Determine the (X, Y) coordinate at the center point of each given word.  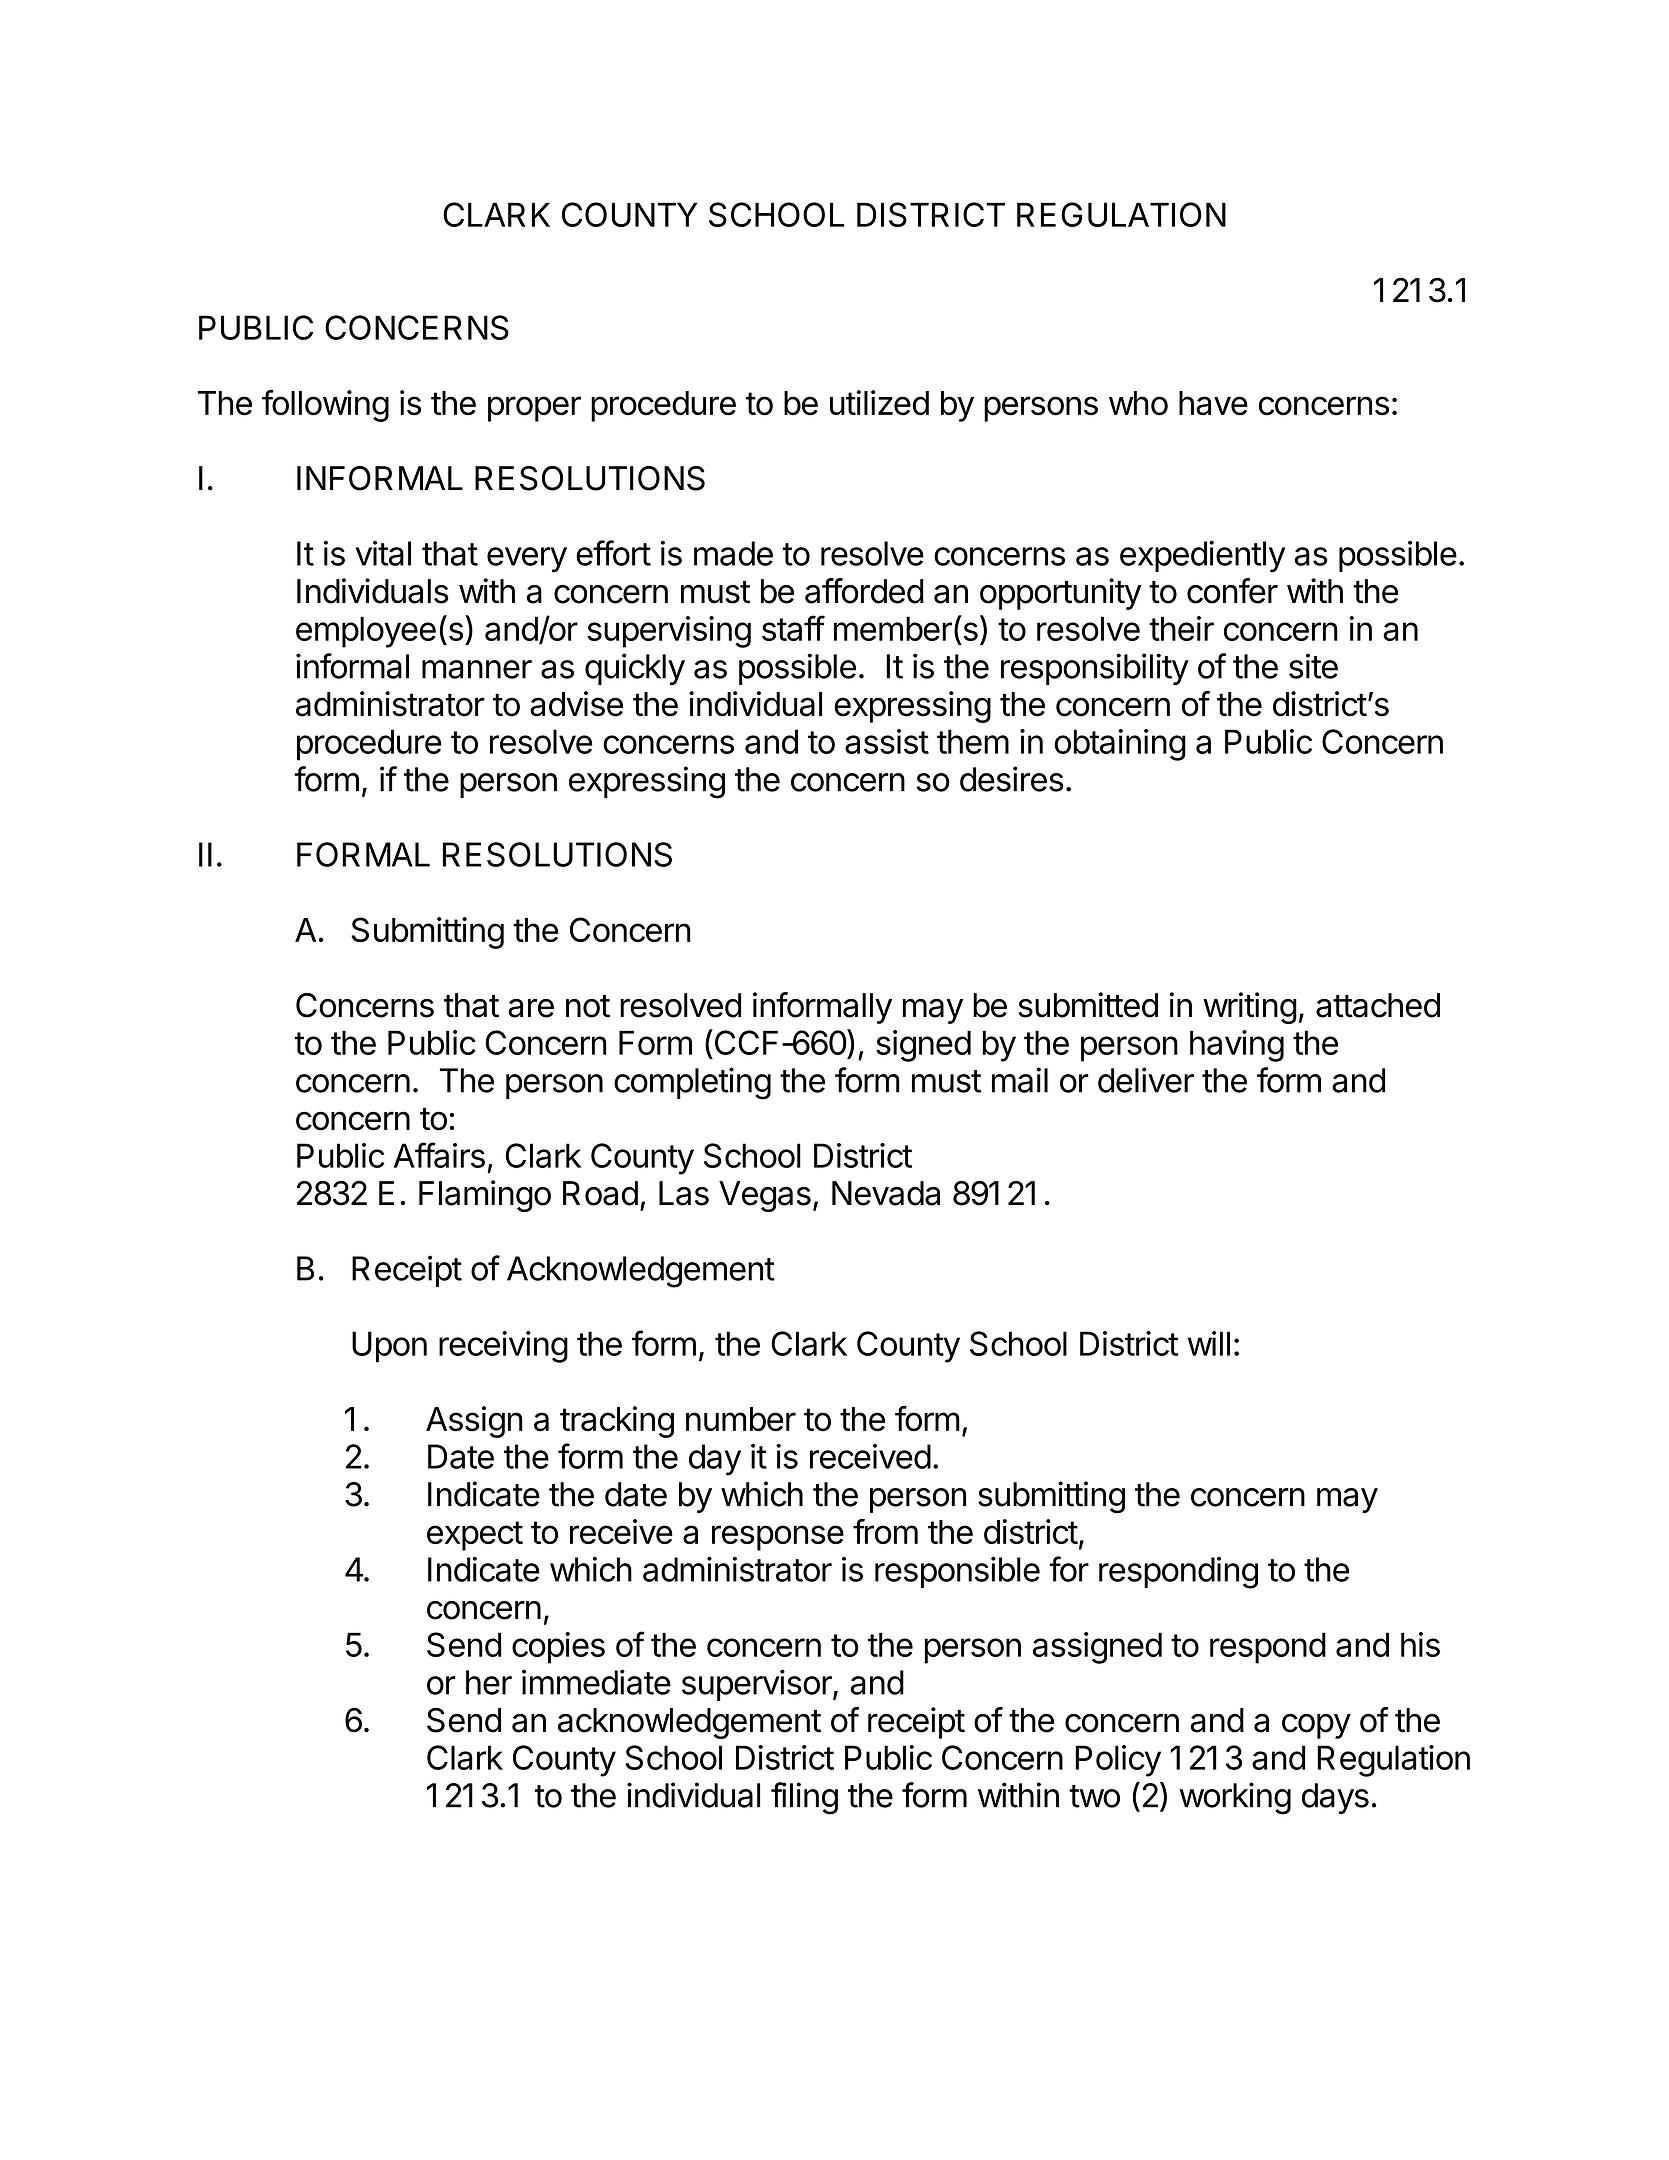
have (1213, 403)
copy (1316, 1726)
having (1237, 1046)
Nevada (886, 1193)
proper (534, 409)
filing (804, 1798)
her (489, 1682)
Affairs (439, 1155)
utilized (879, 403)
